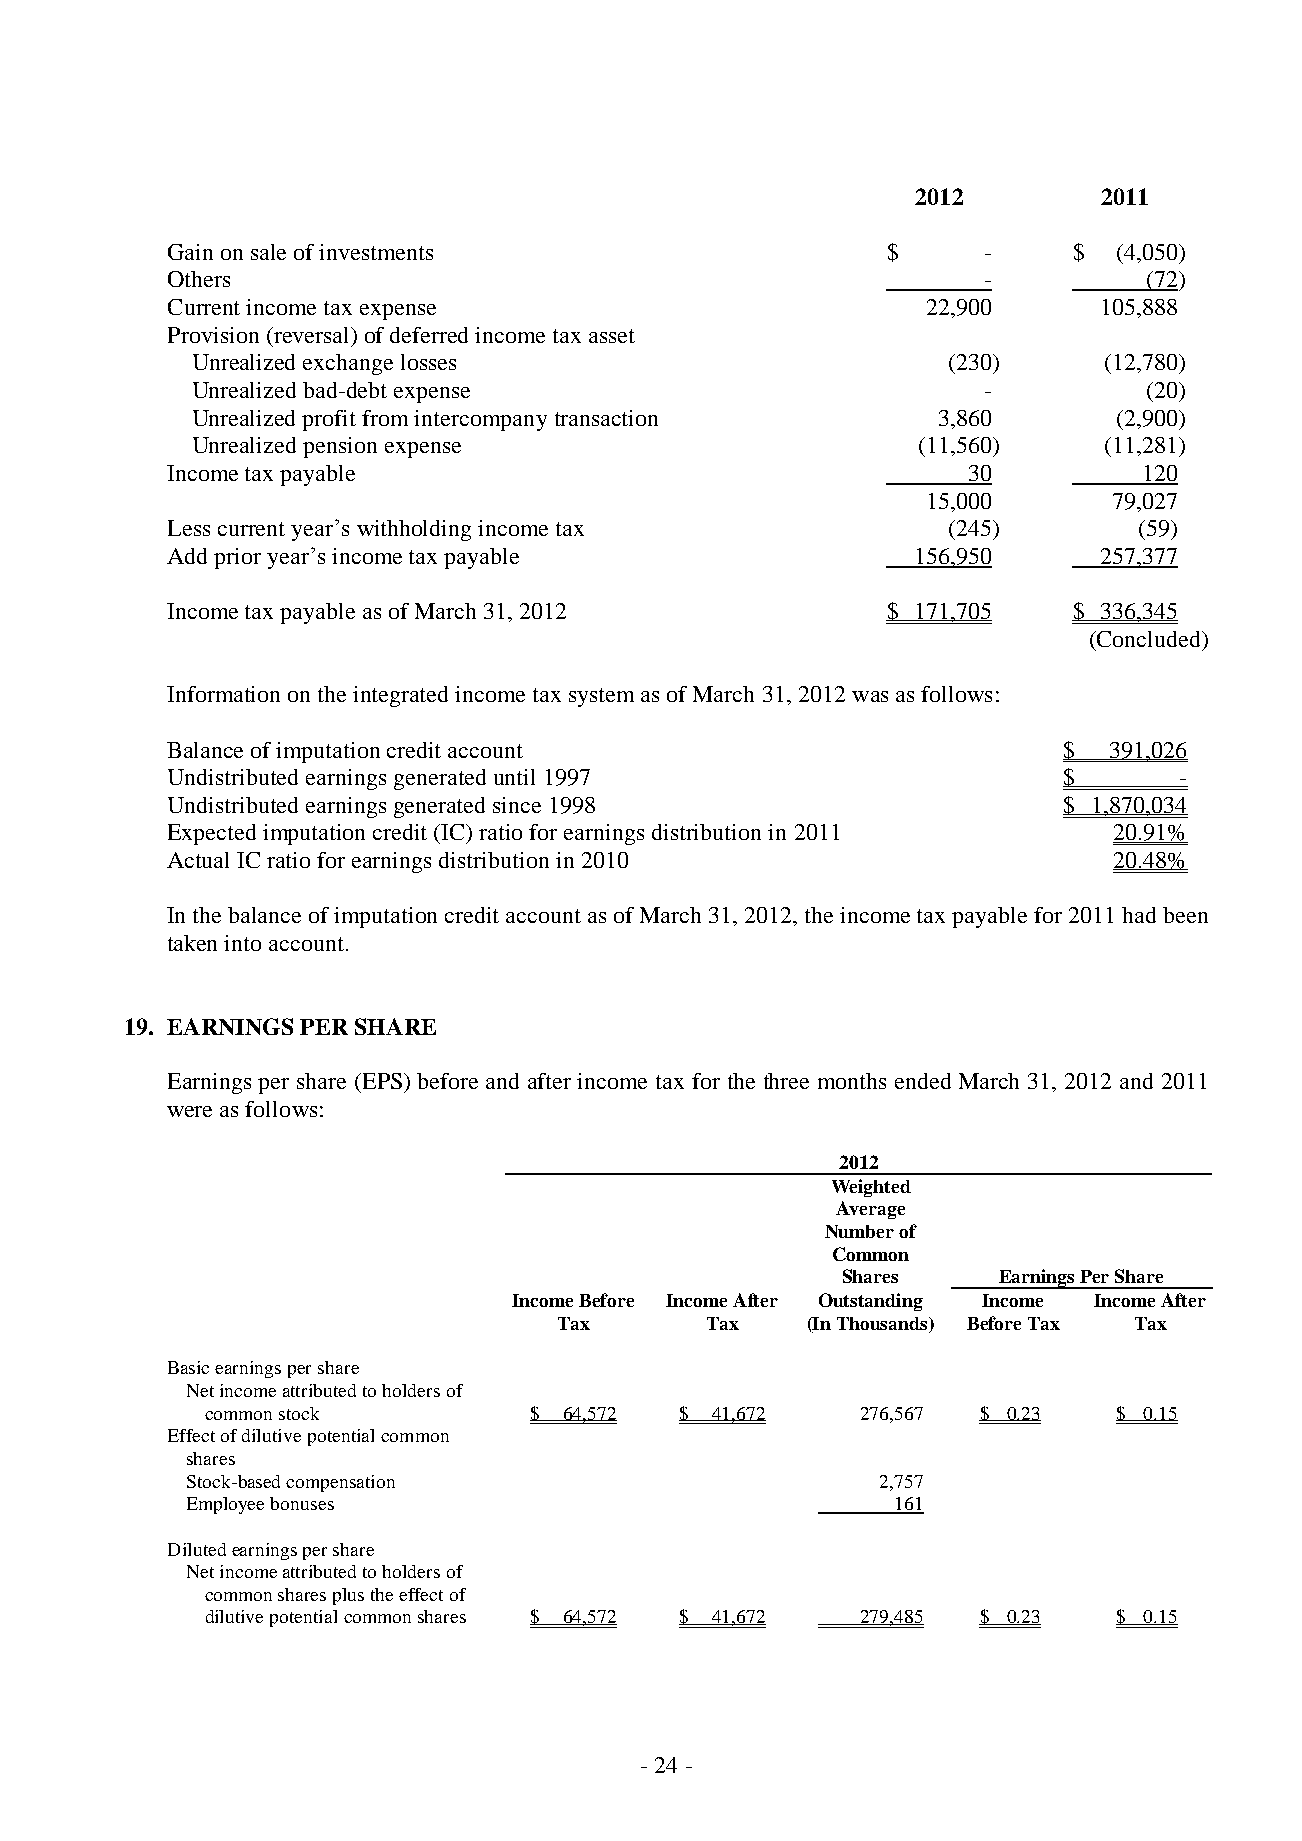 The height and width of the screenshot is (1841, 1302). Describe the element at coordinates (517, 805) in the screenshot. I see `since` at that location.
